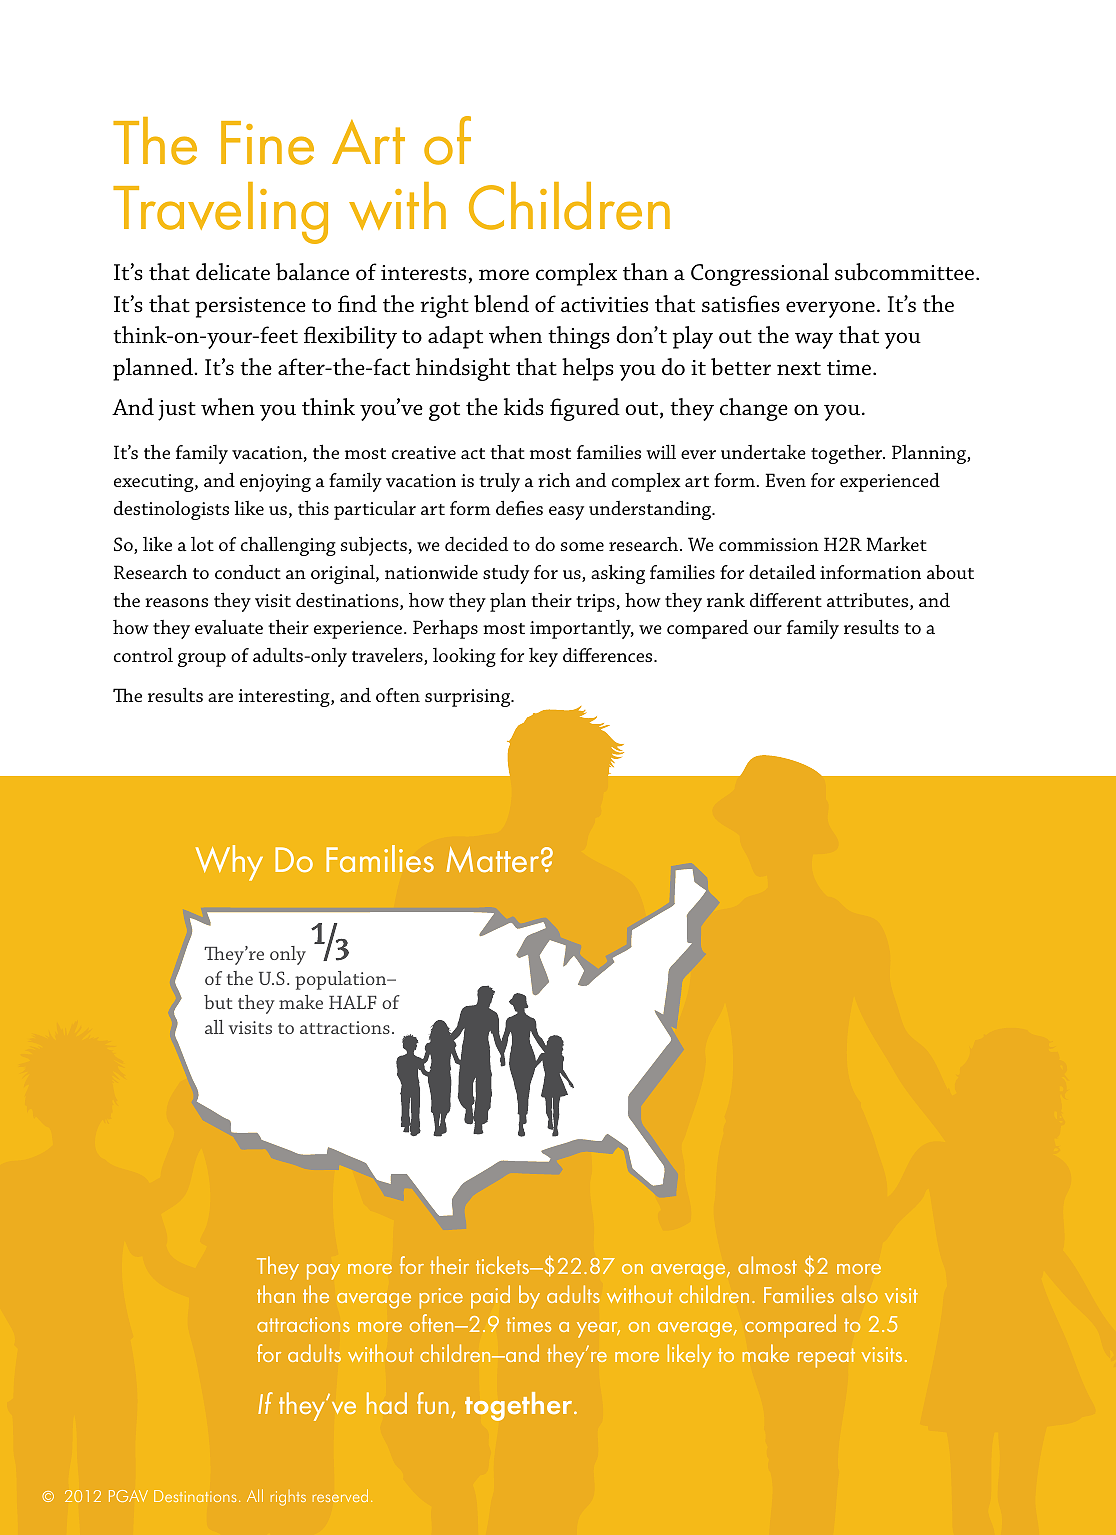 The image size is (1116, 1535). I want to click on repeat, so click(826, 1358).
